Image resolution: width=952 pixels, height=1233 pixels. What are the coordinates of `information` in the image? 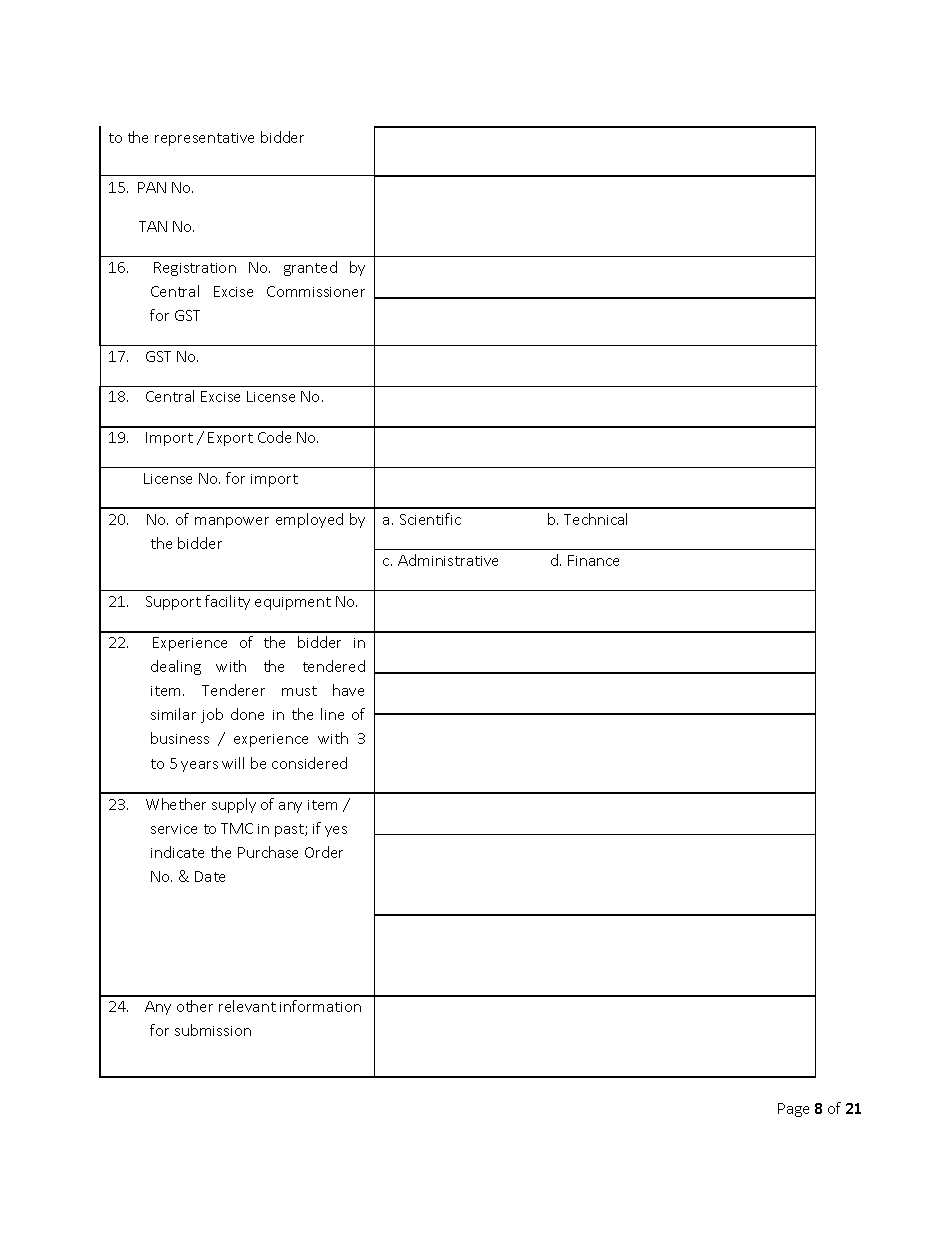 It's located at (320, 1006).
